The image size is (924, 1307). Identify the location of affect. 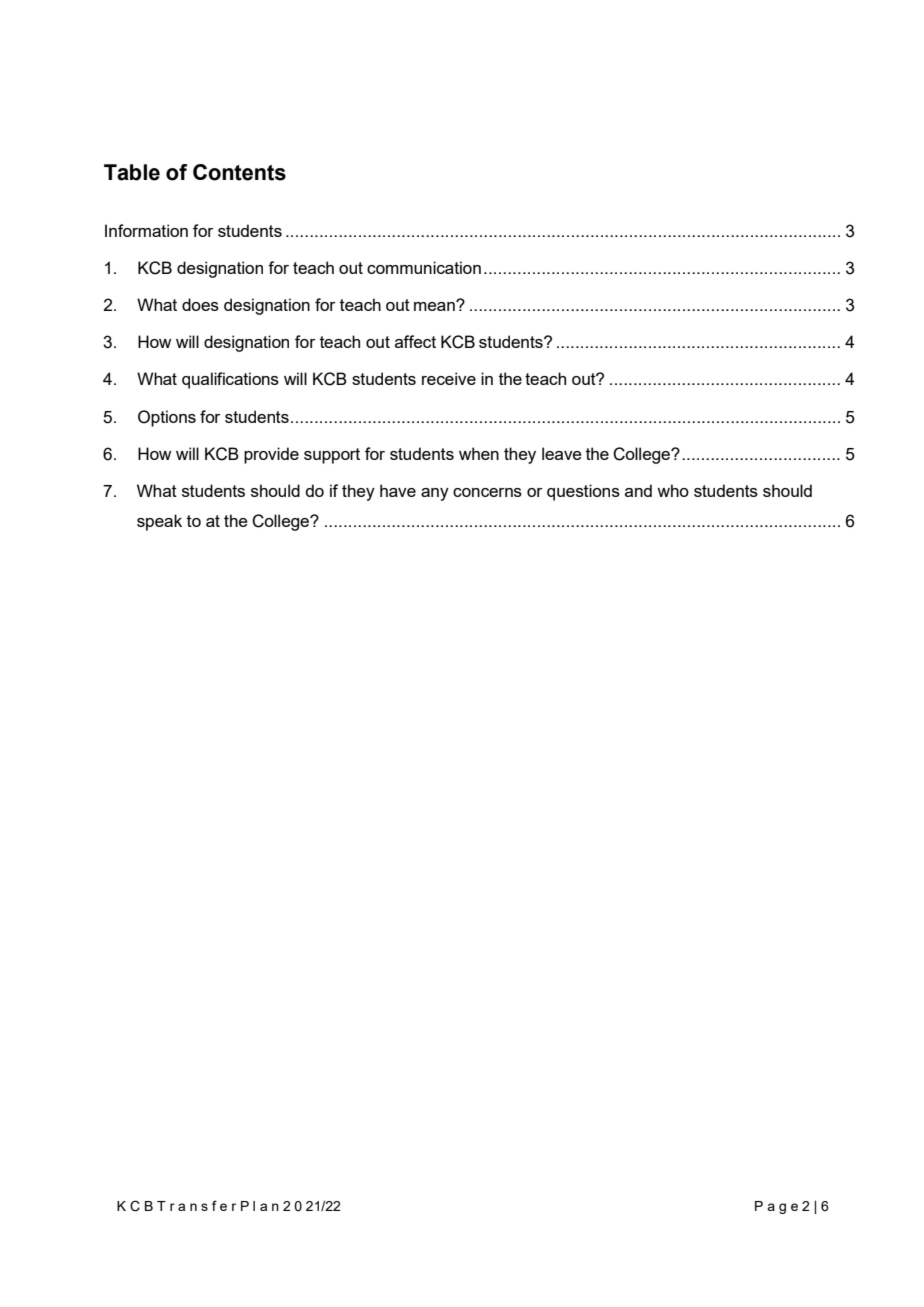
(415, 341).
